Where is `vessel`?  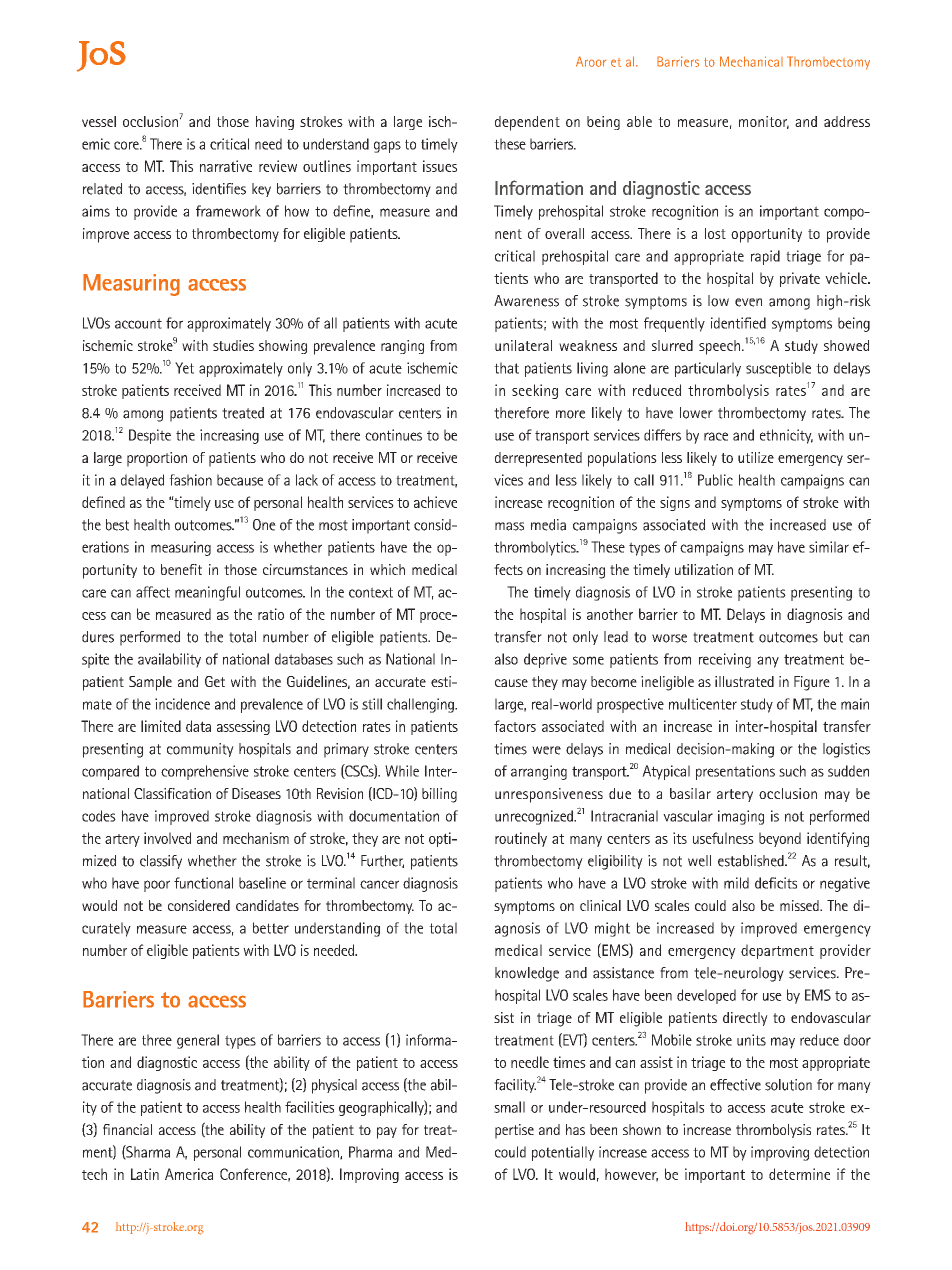 vessel is located at coordinates (99, 121).
